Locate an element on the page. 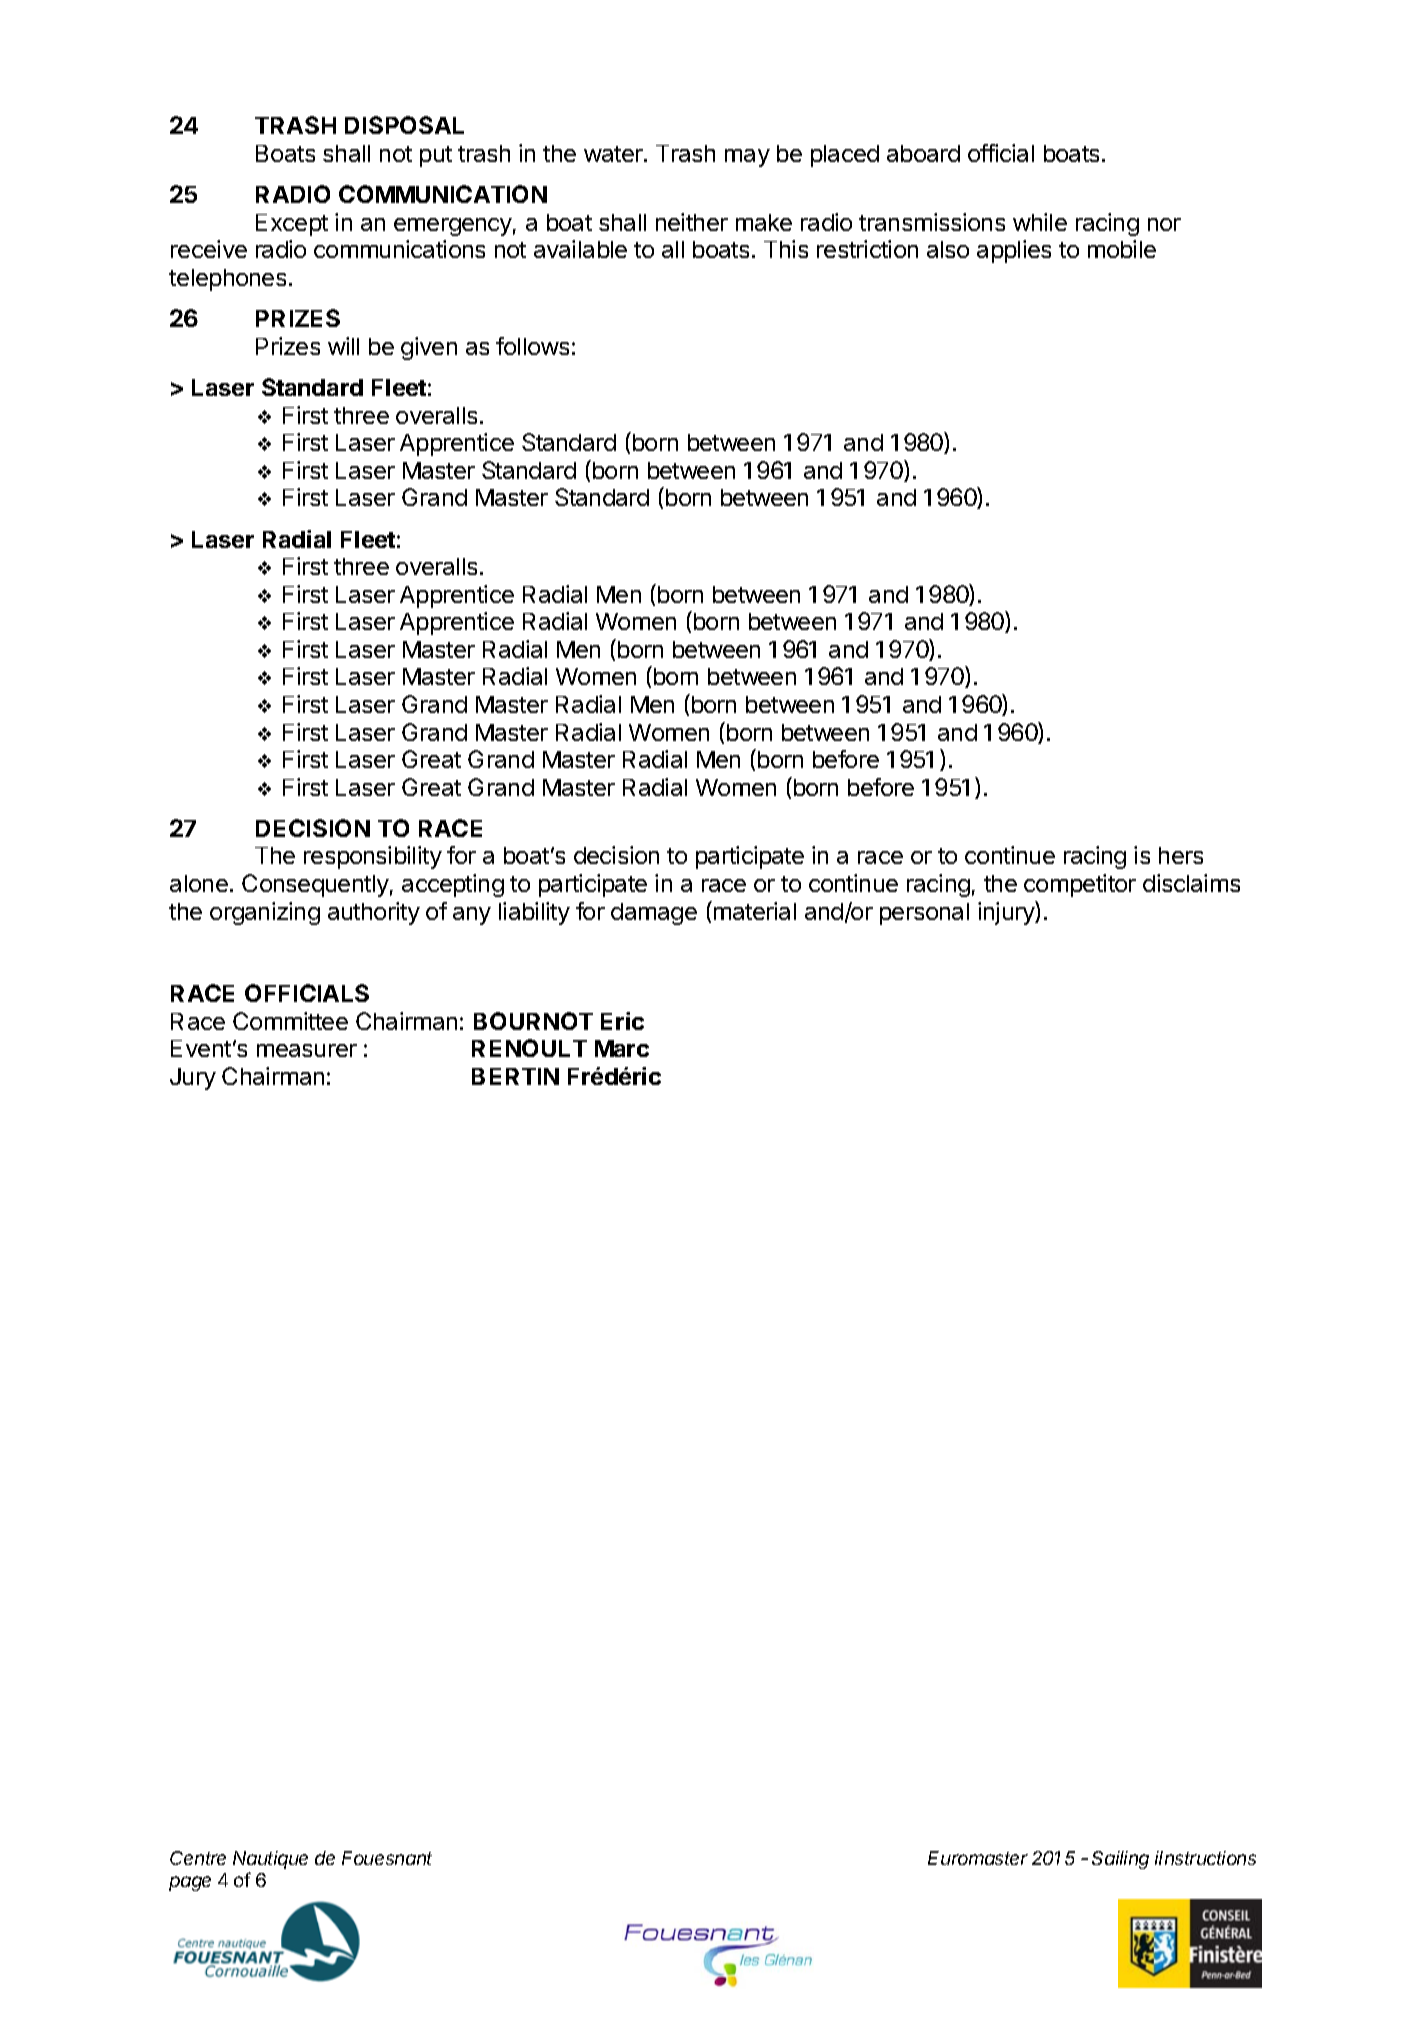 The width and height of the page is (1426, 2018). Except is located at coordinates (292, 225).
